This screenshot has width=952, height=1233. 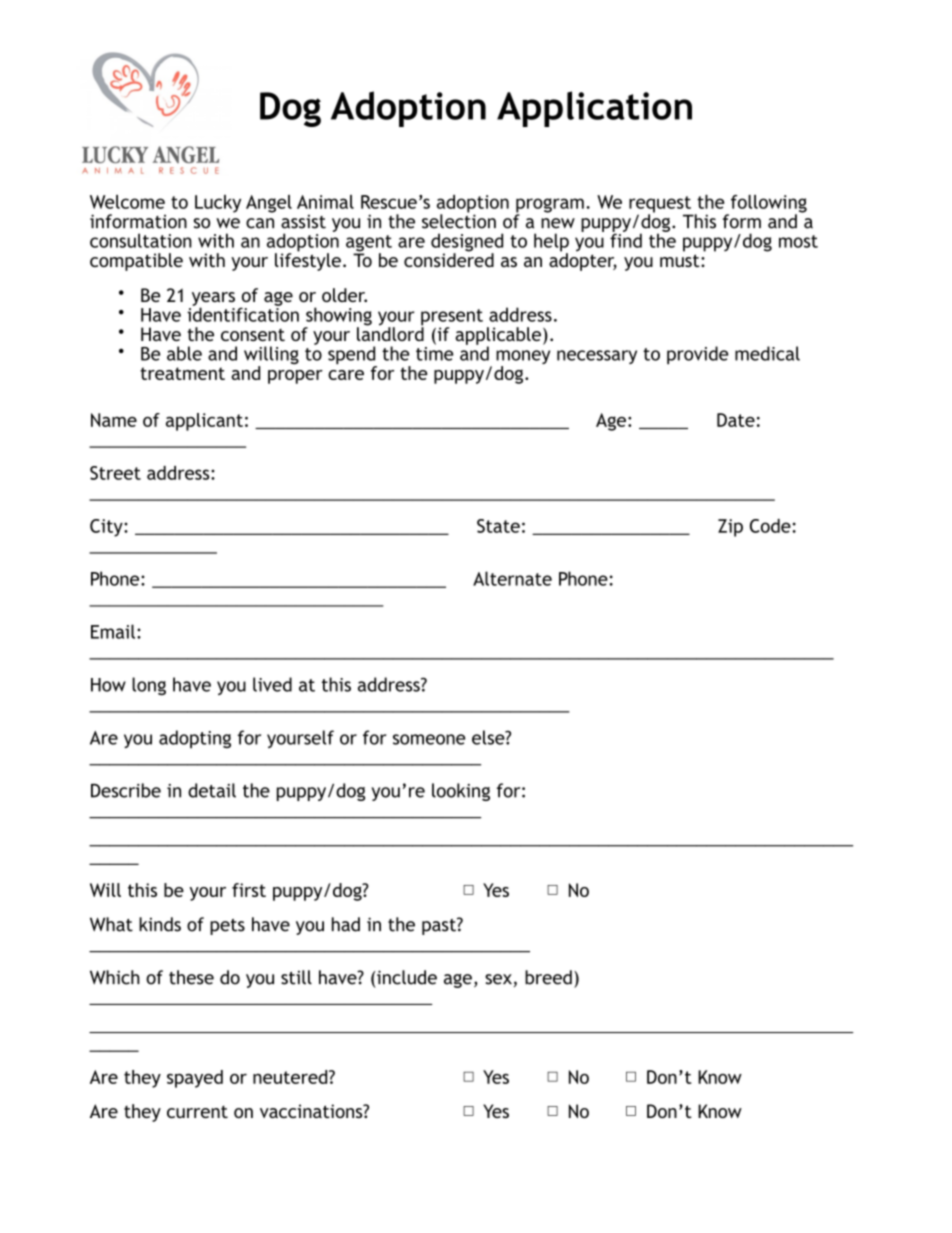 What do you see at coordinates (736, 420) in the screenshot?
I see `Date` at bounding box center [736, 420].
